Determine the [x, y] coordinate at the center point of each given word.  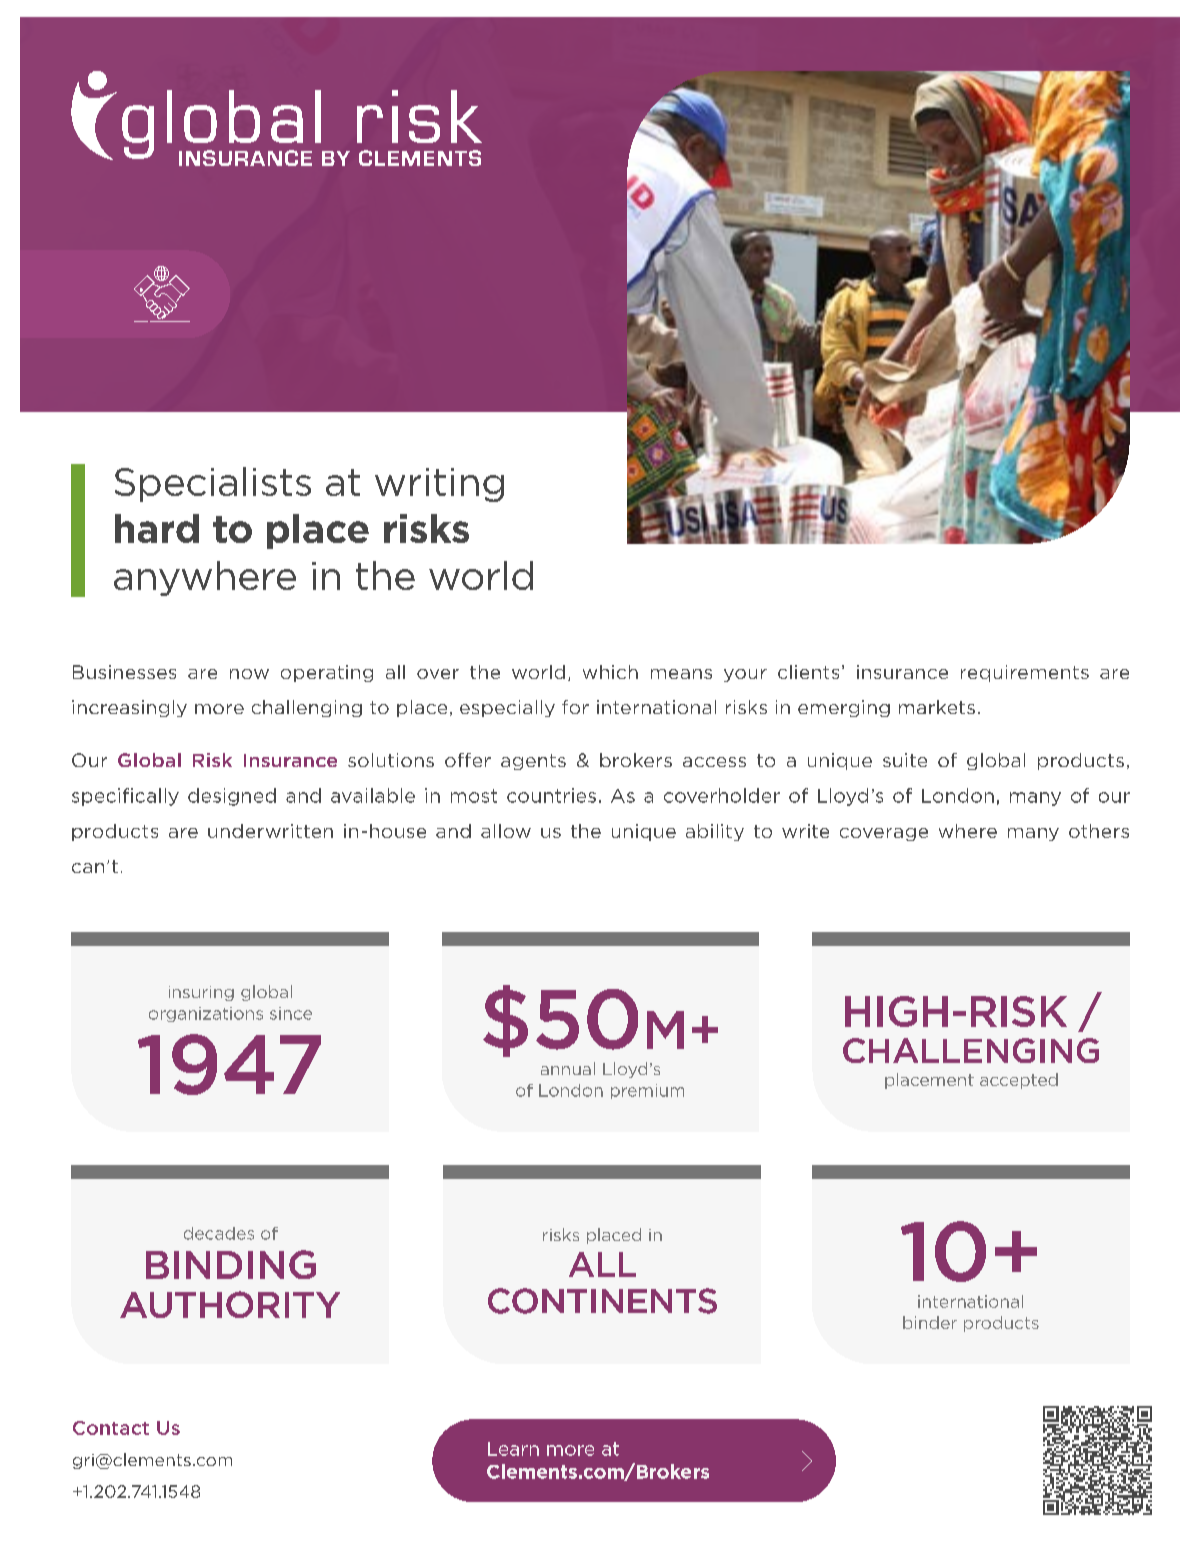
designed [232, 797]
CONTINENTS [602, 1301]
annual [568, 1068]
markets [937, 707]
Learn [513, 1449]
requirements [1025, 673]
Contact [111, 1428]
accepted [1019, 1081]
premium [647, 1091]
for [575, 707]
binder [930, 1322]
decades [219, 1233]
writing [439, 485]
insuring [201, 993]
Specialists [213, 484]
